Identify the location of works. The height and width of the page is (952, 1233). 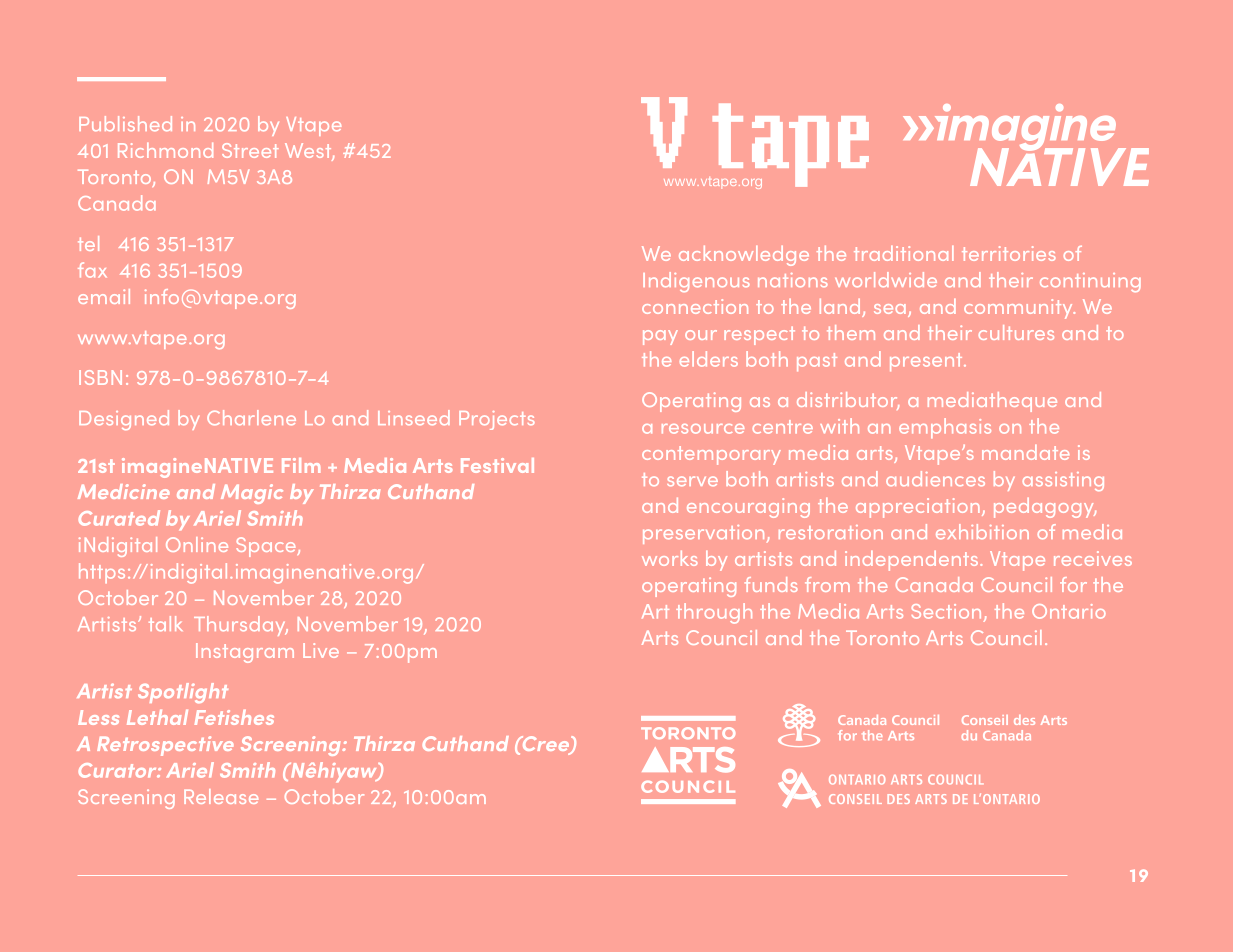
(670, 558).
